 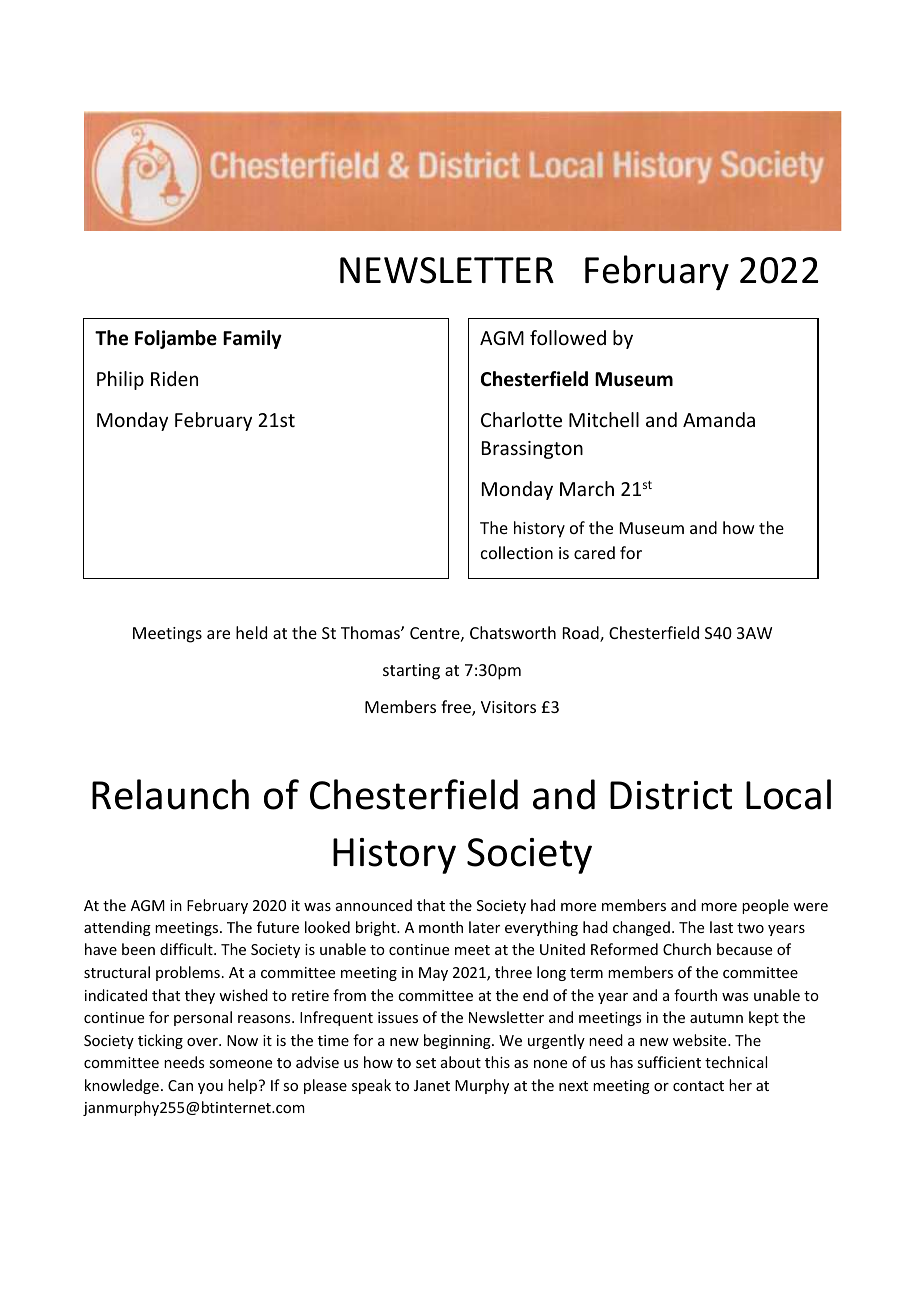 What do you see at coordinates (719, 419) in the screenshot?
I see `Amanda` at bounding box center [719, 419].
